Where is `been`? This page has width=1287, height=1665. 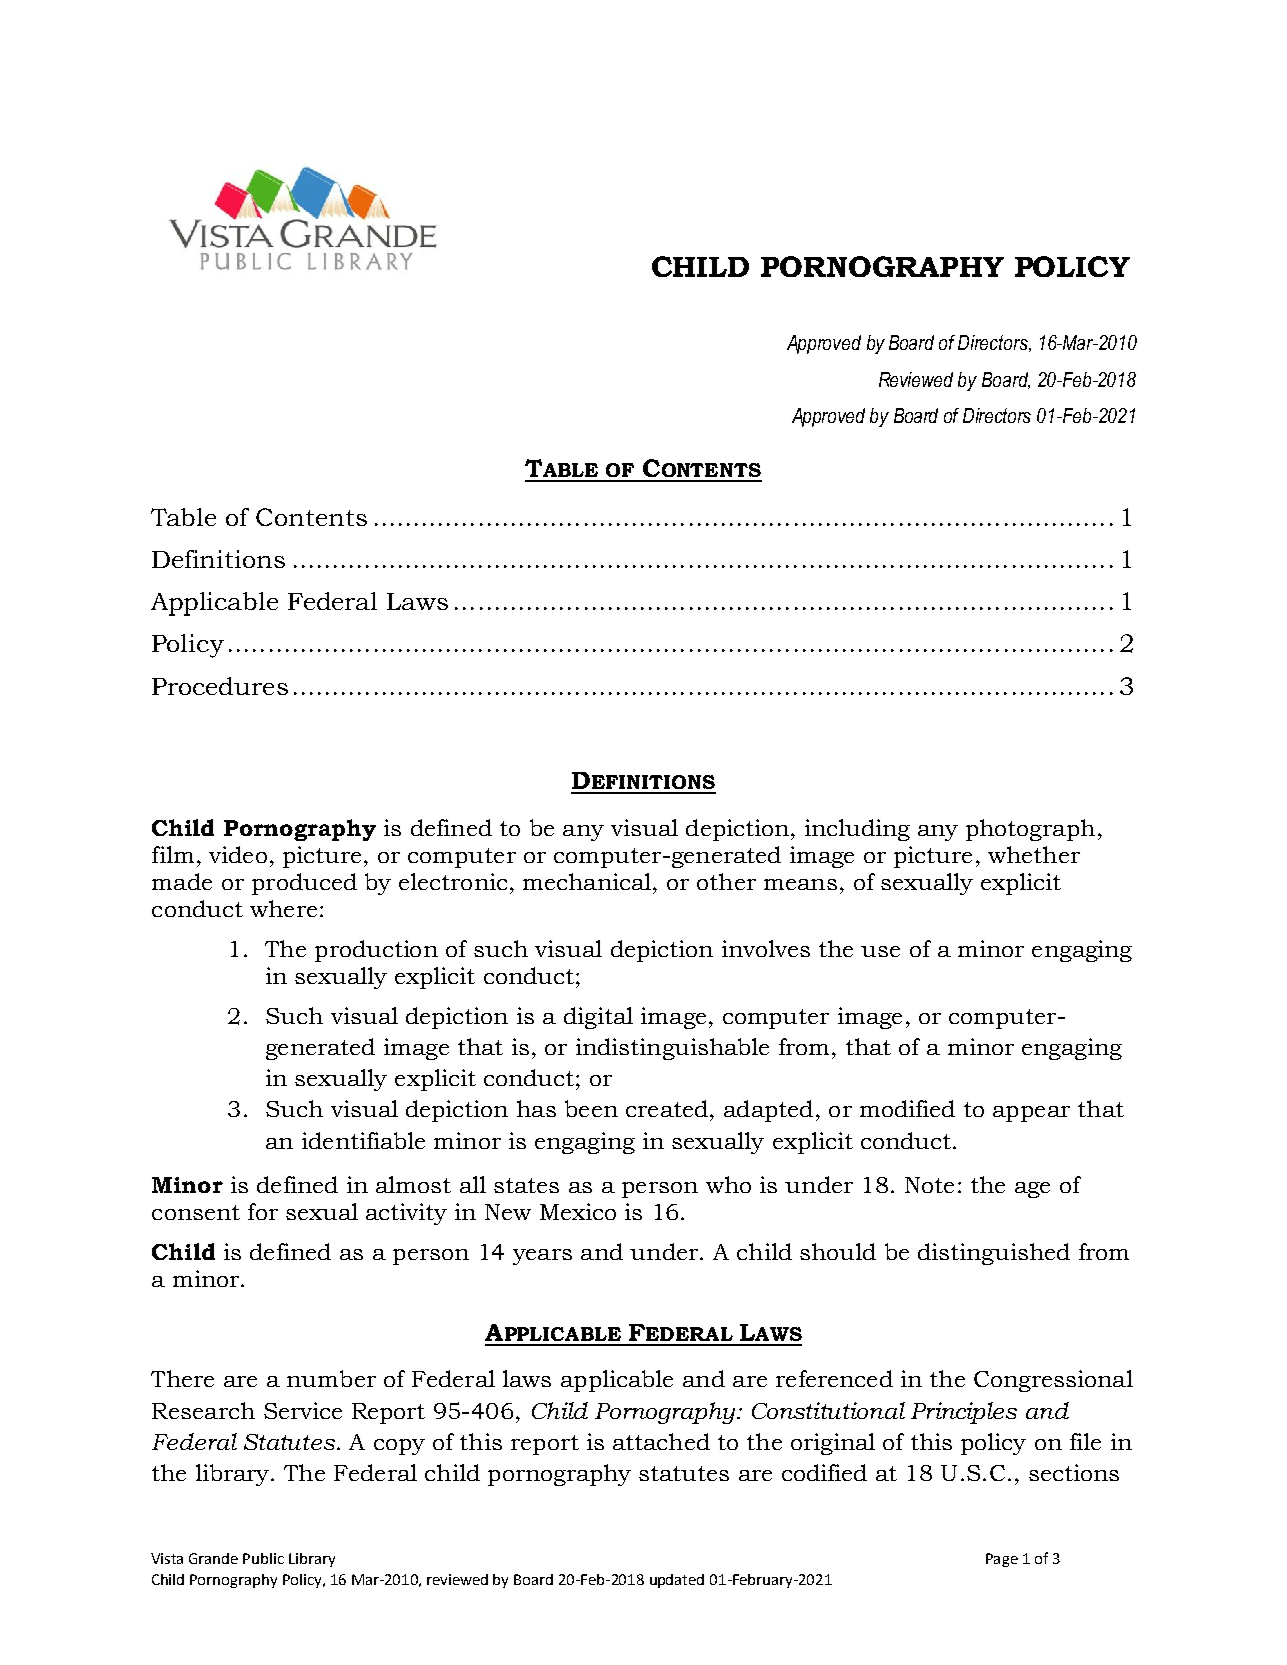
been is located at coordinates (591, 1108).
